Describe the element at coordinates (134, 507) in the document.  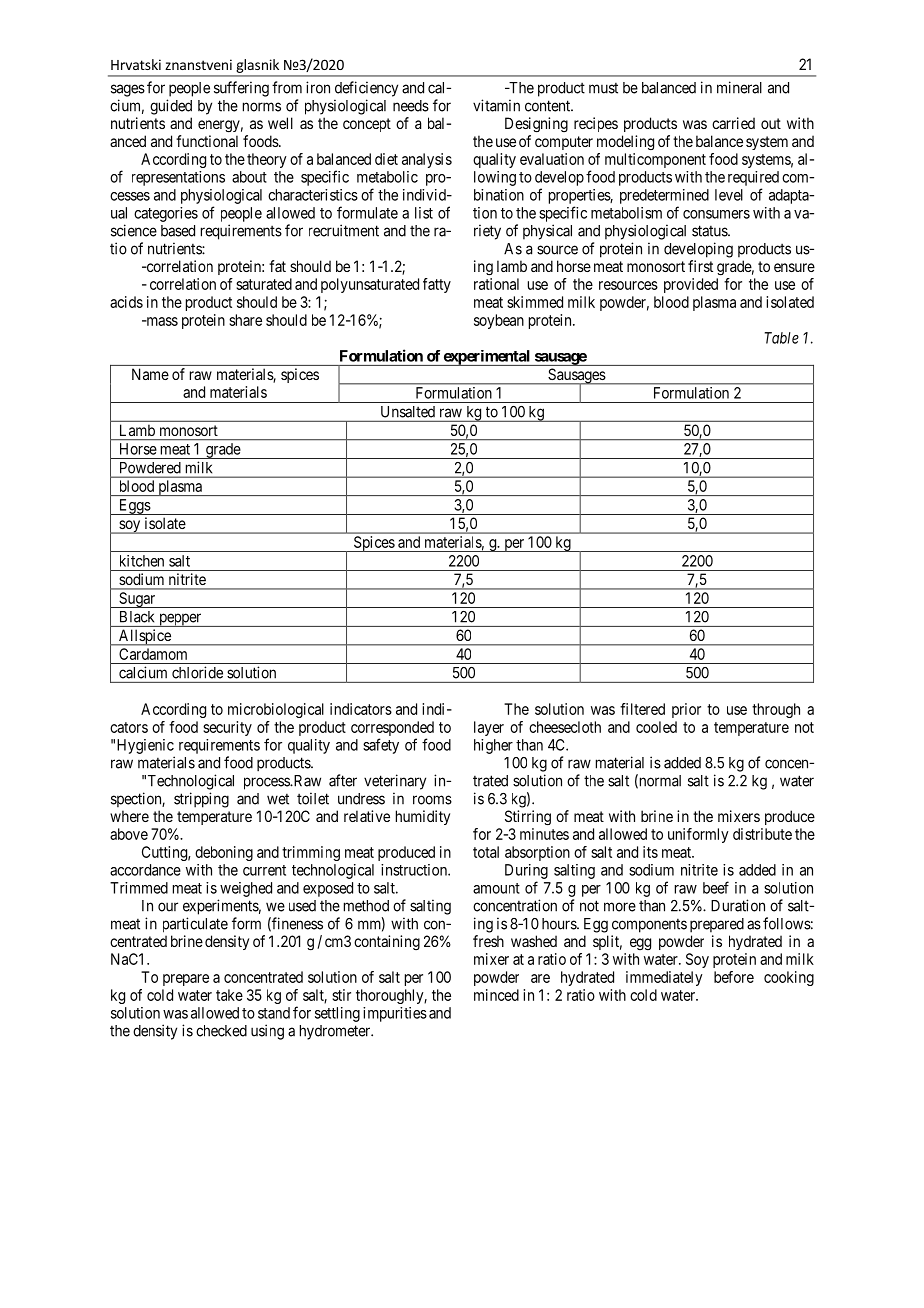
I see `Eggs` at that location.
